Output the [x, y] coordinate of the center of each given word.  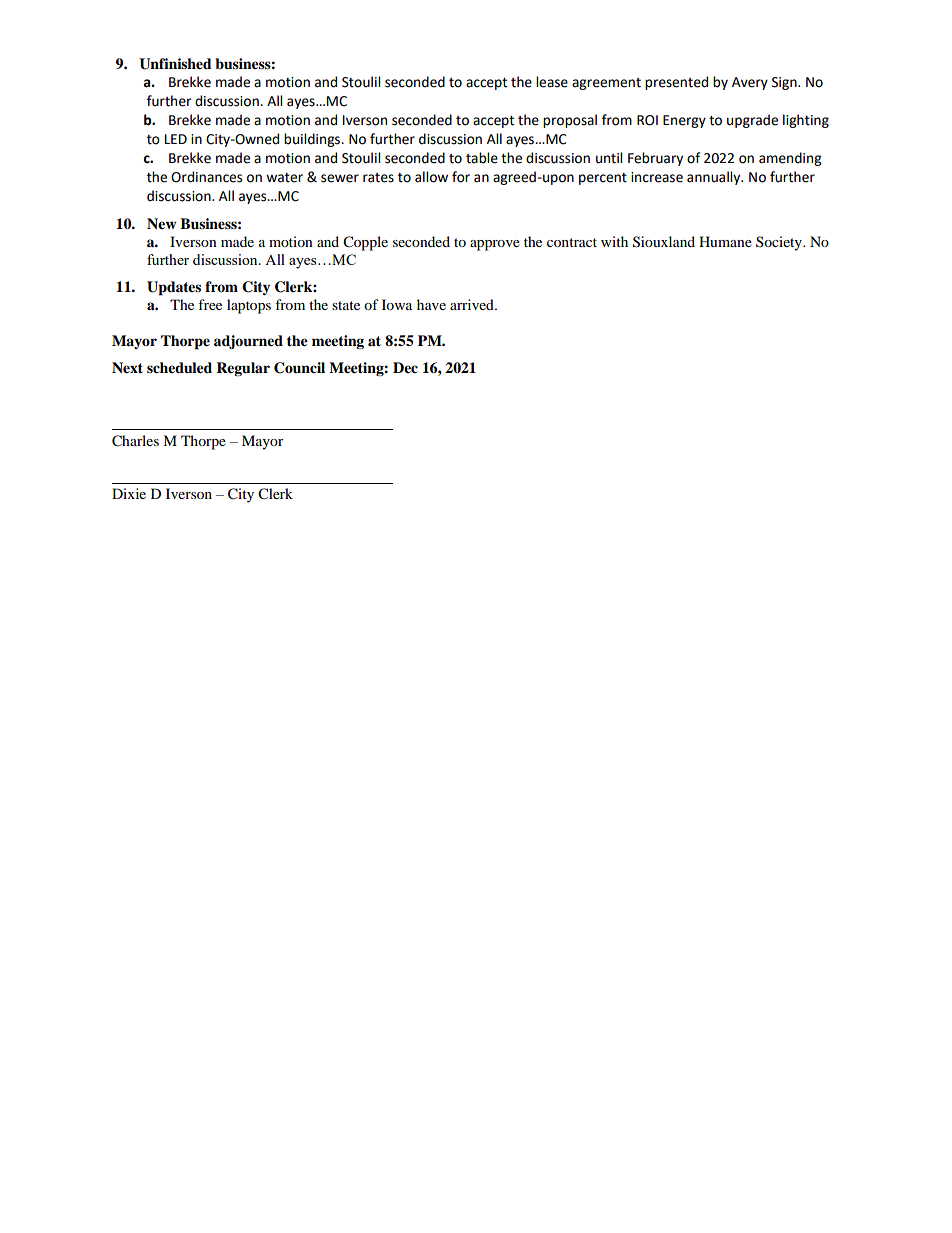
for [461, 177]
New [161, 223]
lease [552, 82]
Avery [750, 83]
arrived [473, 304]
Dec [405, 367]
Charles [135, 441]
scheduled [179, 368]
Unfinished [175, 64]
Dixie [129, 493]
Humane [725, 241]
